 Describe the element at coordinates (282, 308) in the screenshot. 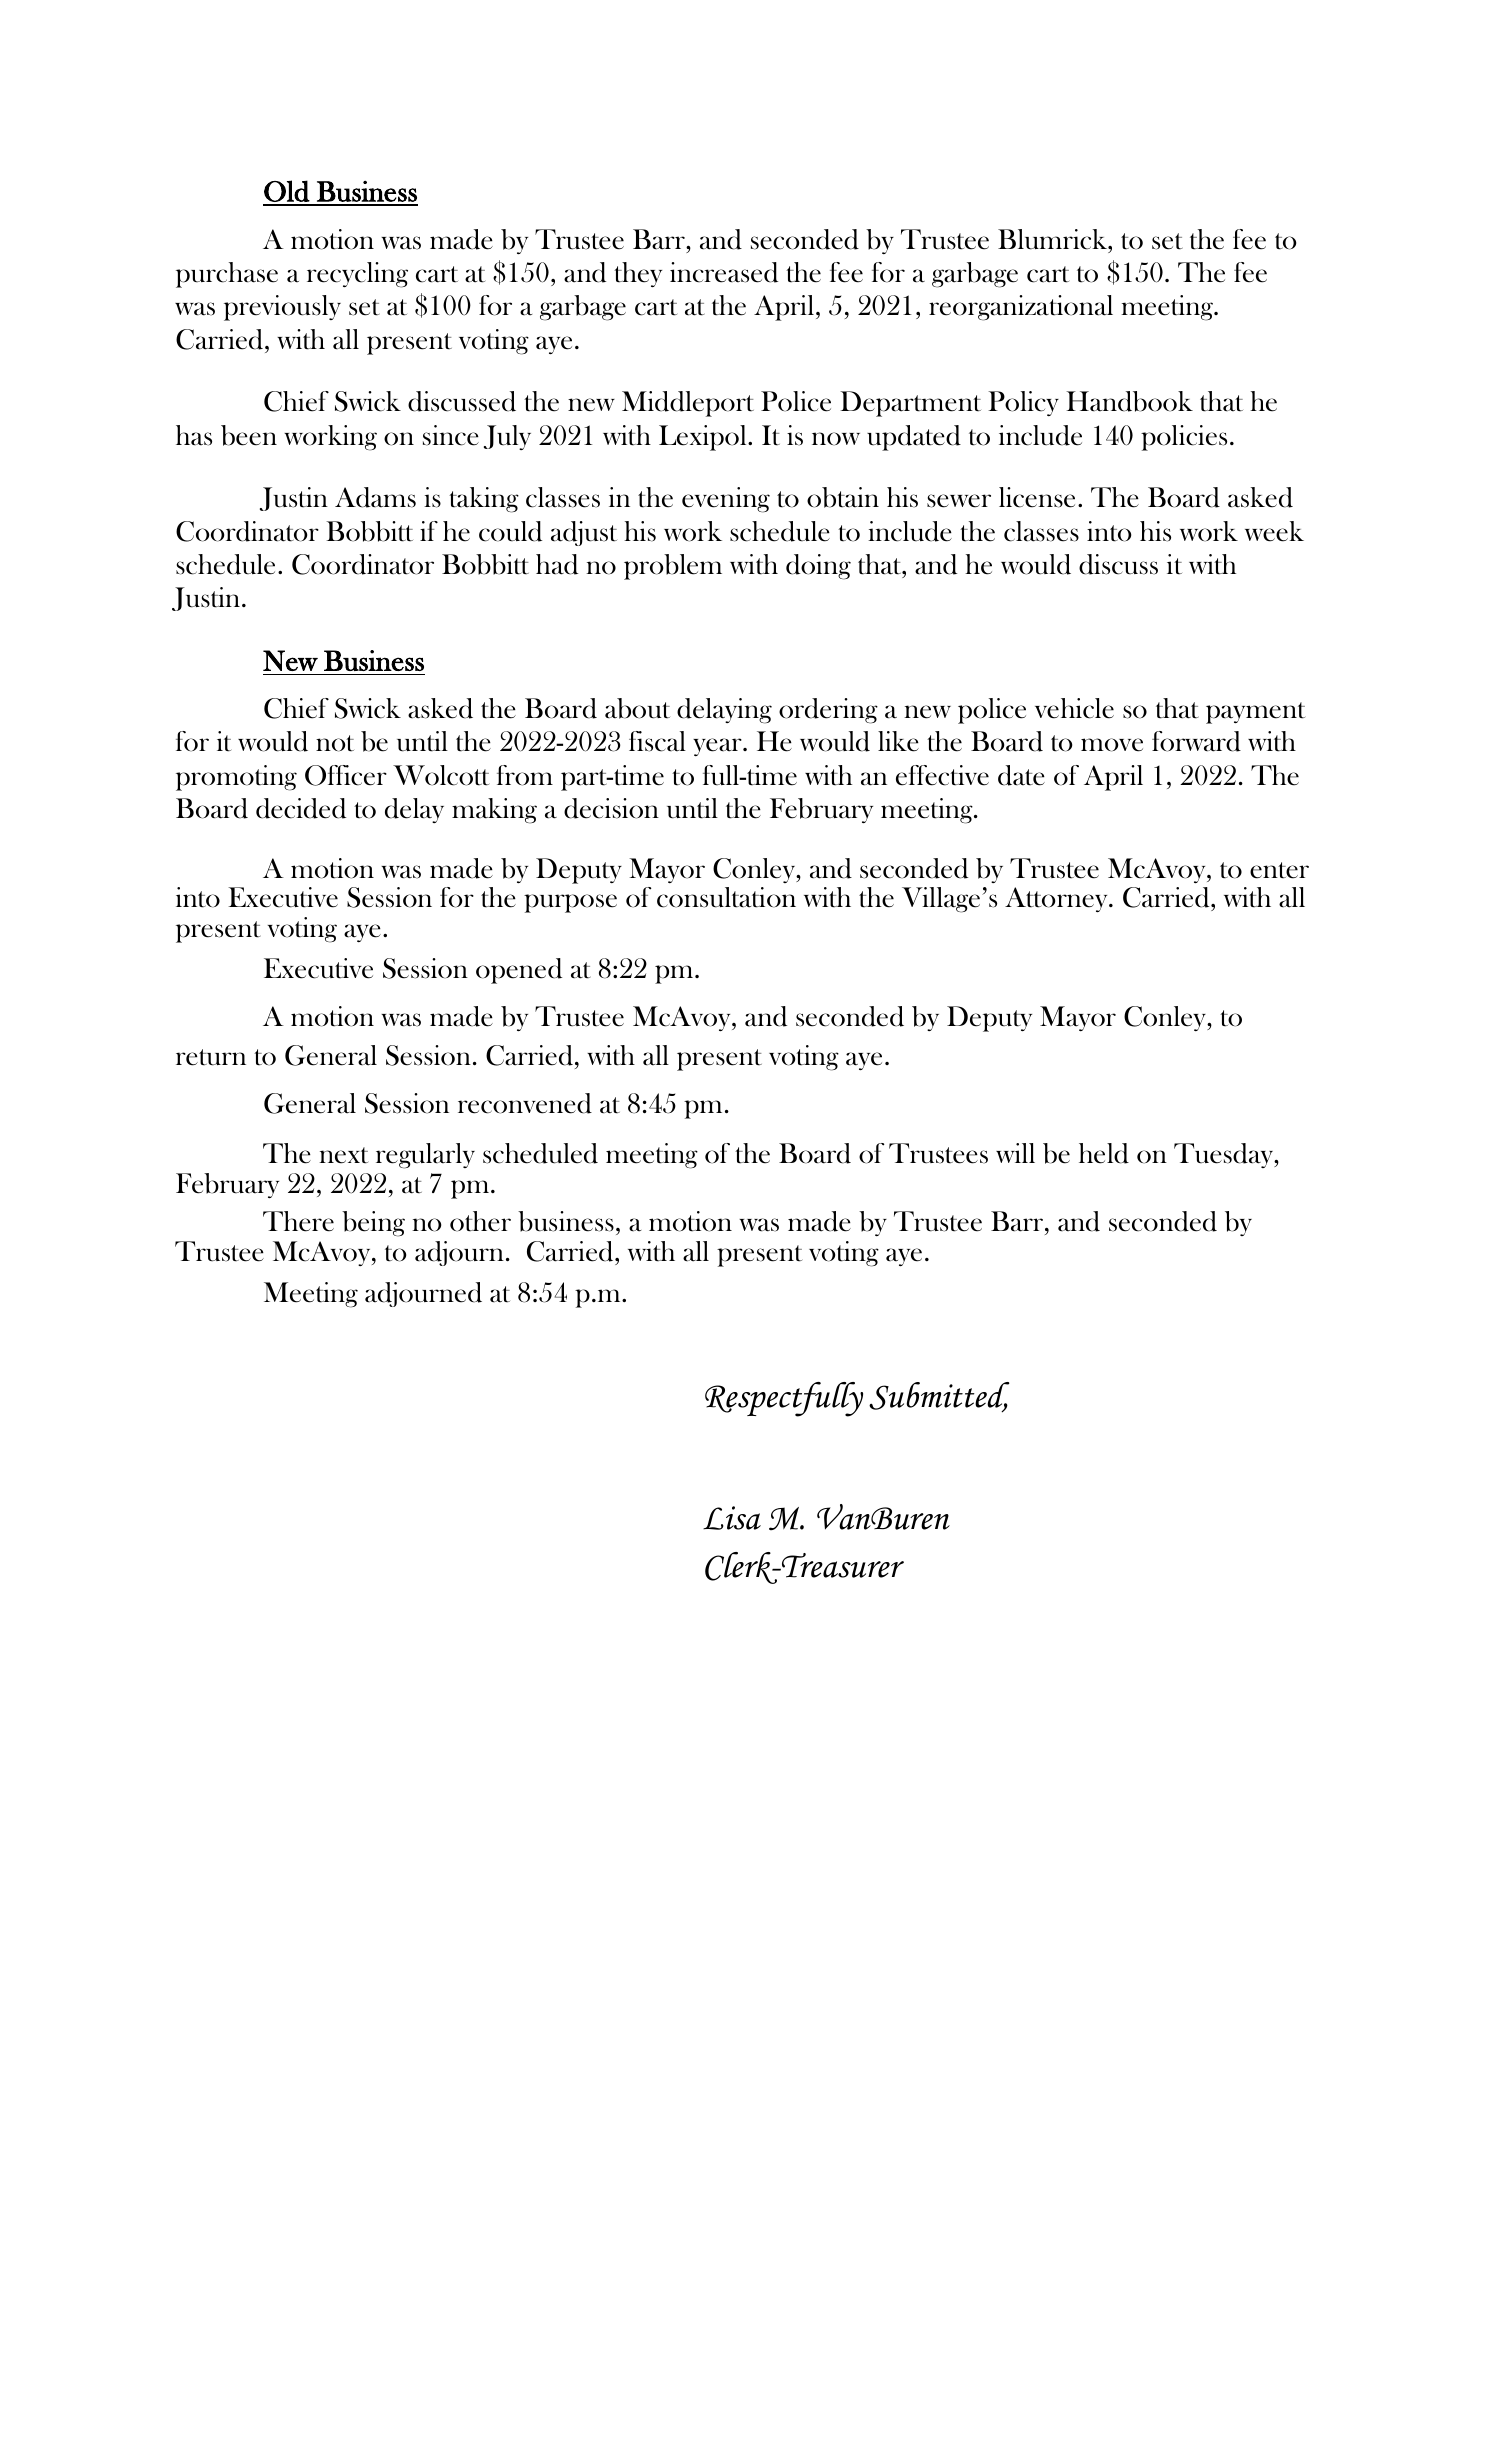

I see `previously` at that location.
